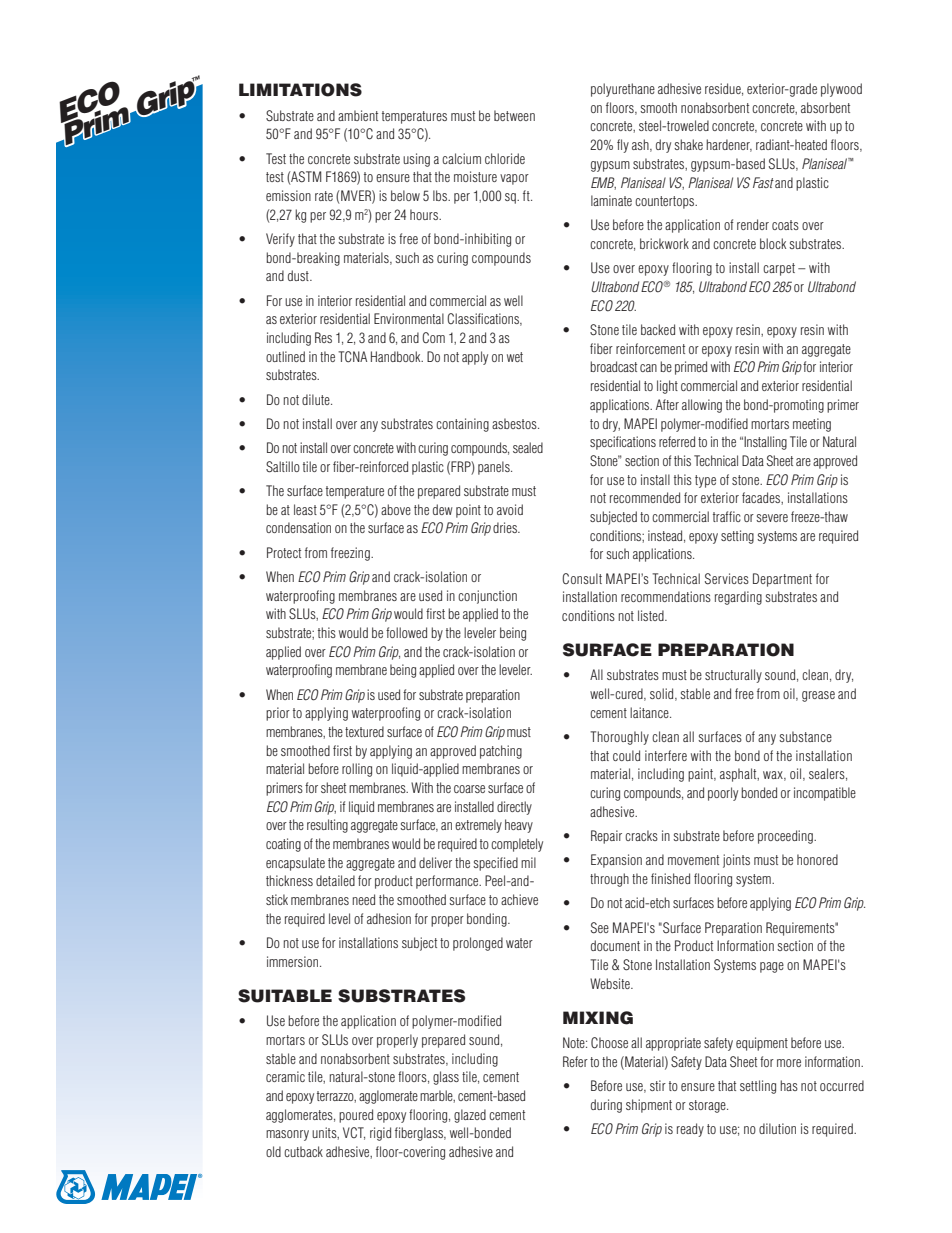 Image resolution: width=952 pixels, height=1233 pixels. Describe the element at coordinates (606, 1106) in the screenshot. I see `during` at that location.
